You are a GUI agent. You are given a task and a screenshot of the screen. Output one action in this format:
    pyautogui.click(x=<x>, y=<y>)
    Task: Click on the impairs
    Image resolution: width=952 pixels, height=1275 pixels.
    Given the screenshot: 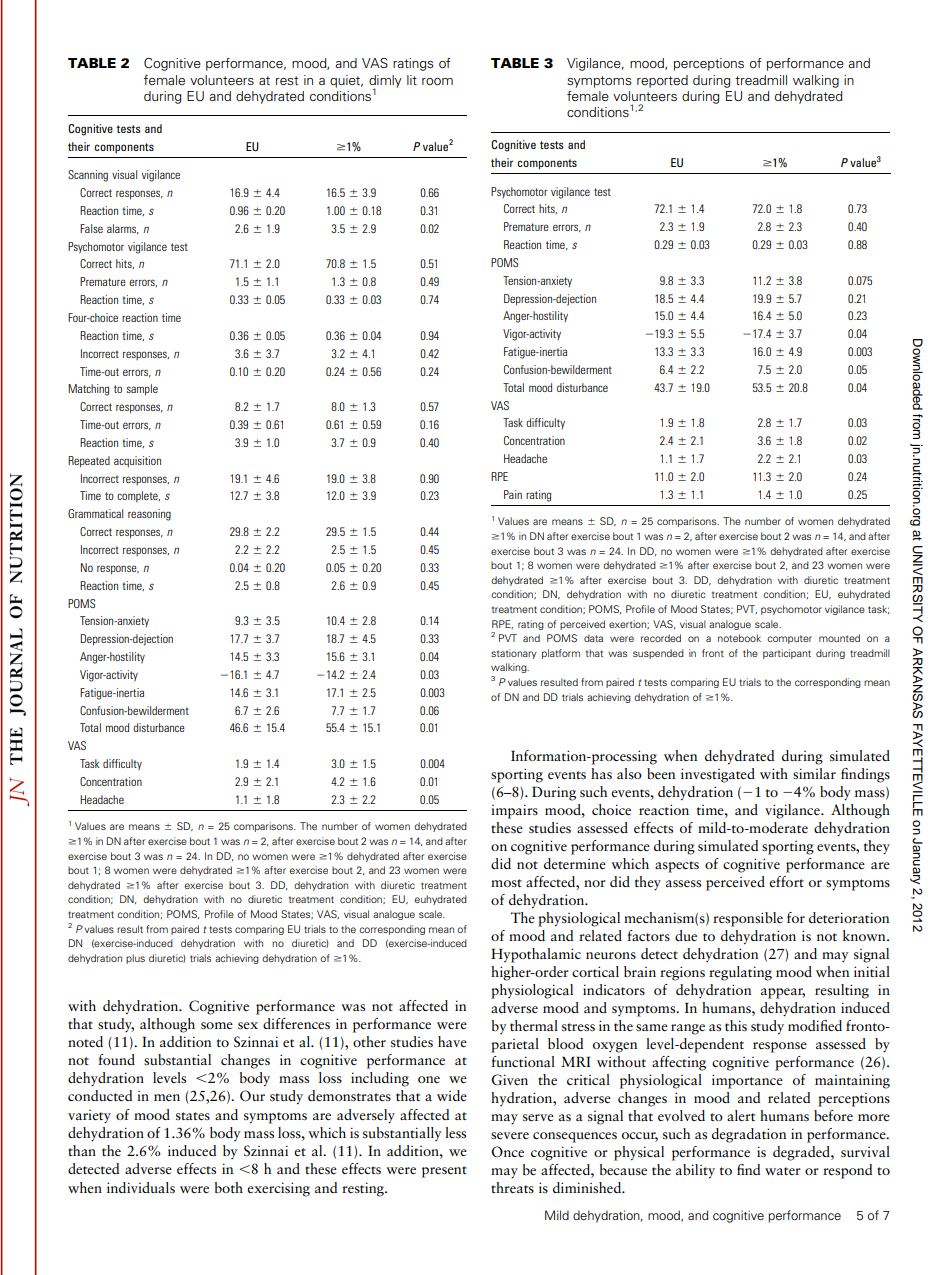 What is the action you would take?
    pyautogui.click(x=514, y=811)
